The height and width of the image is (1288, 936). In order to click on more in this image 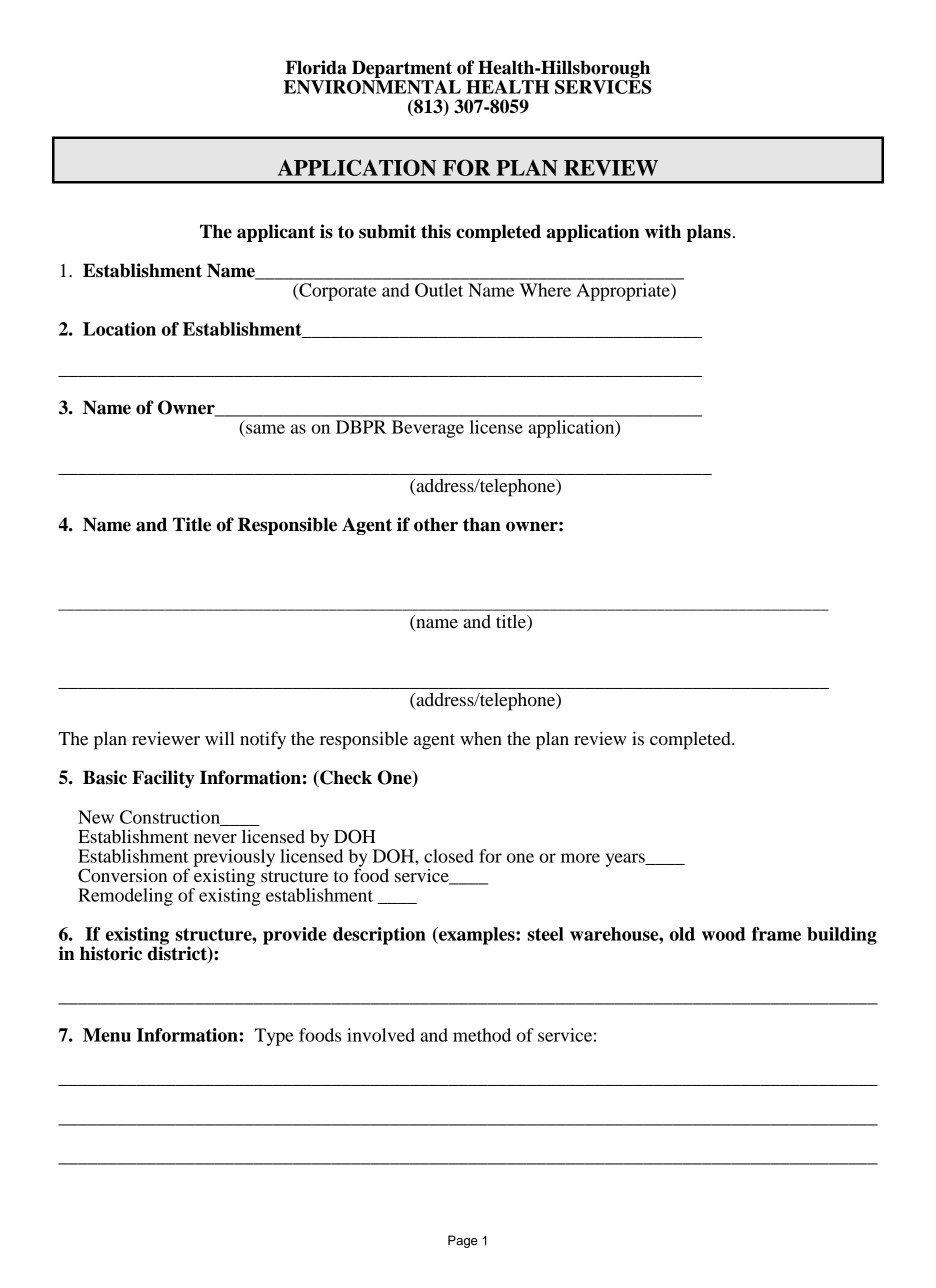, I will do `click(580, 858)`.
